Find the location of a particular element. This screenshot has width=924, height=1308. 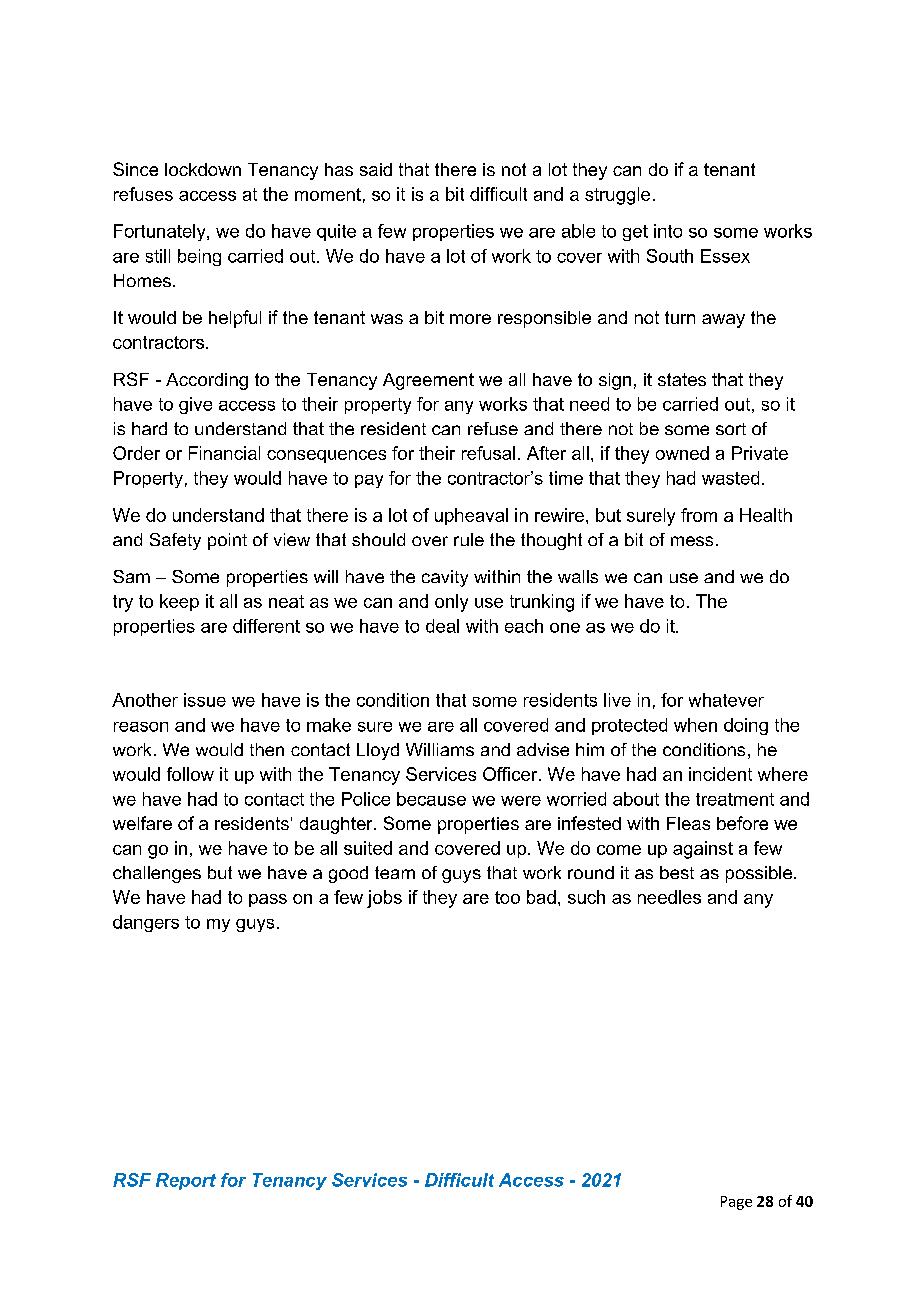

against is located at coordinates (703, 850).
